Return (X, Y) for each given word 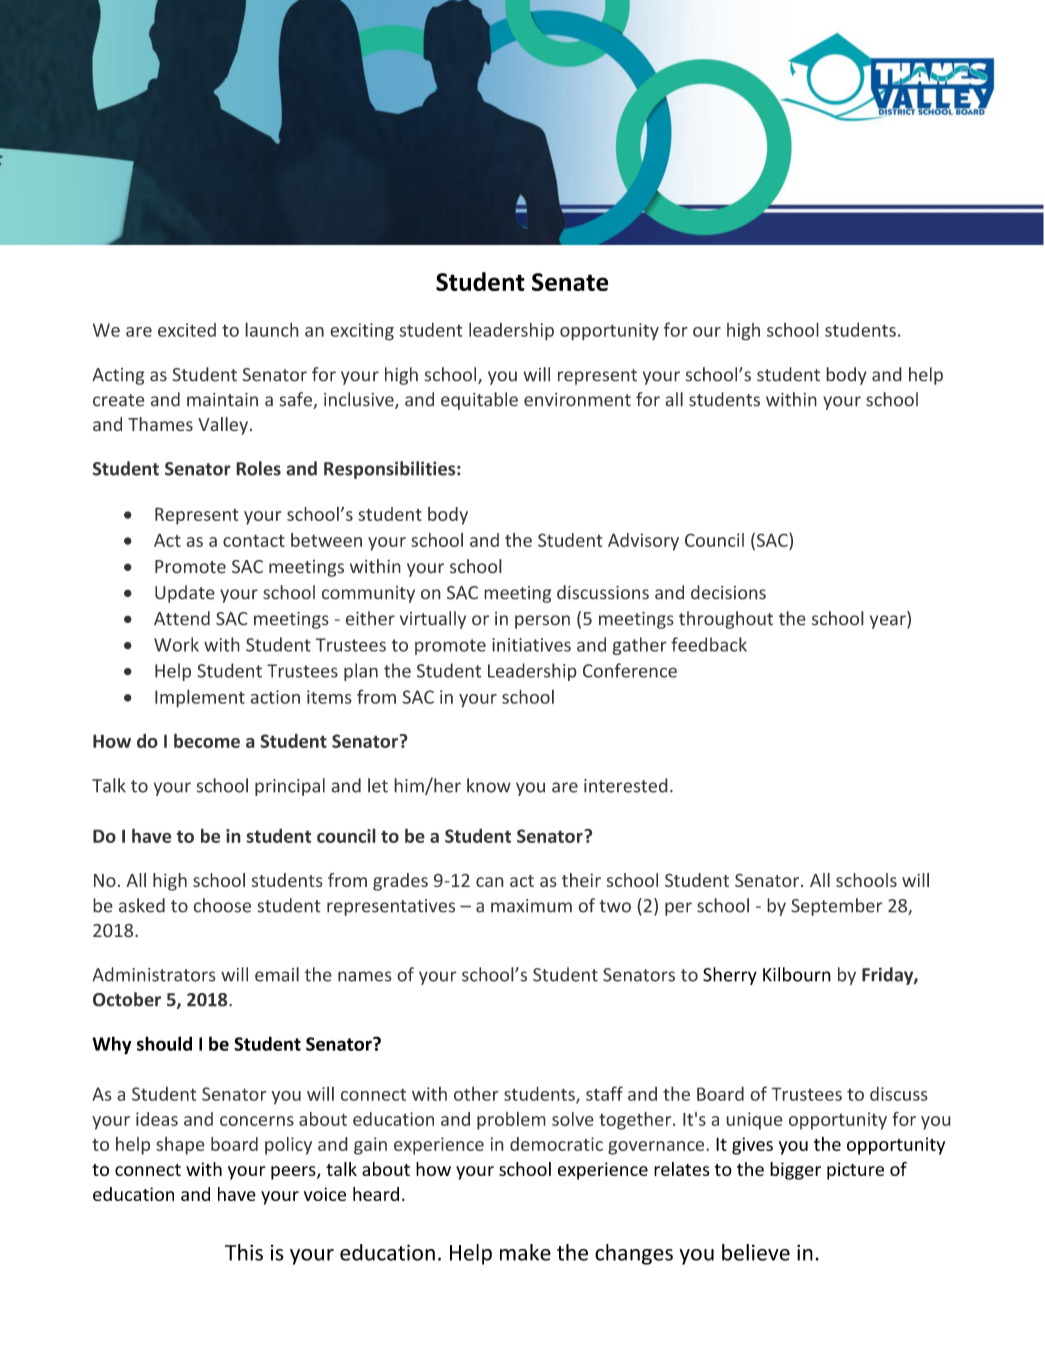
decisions (728, 592)
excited (187, 330)
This (244, 1252)
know (489, 785)
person (542, 622)
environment (577, 400)
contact (254, 540)
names (365, 976)
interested (626, 785)
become (207, 740)
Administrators (154, 974)
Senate (570, 282)
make (525, 1252)
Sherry (730, 976)
